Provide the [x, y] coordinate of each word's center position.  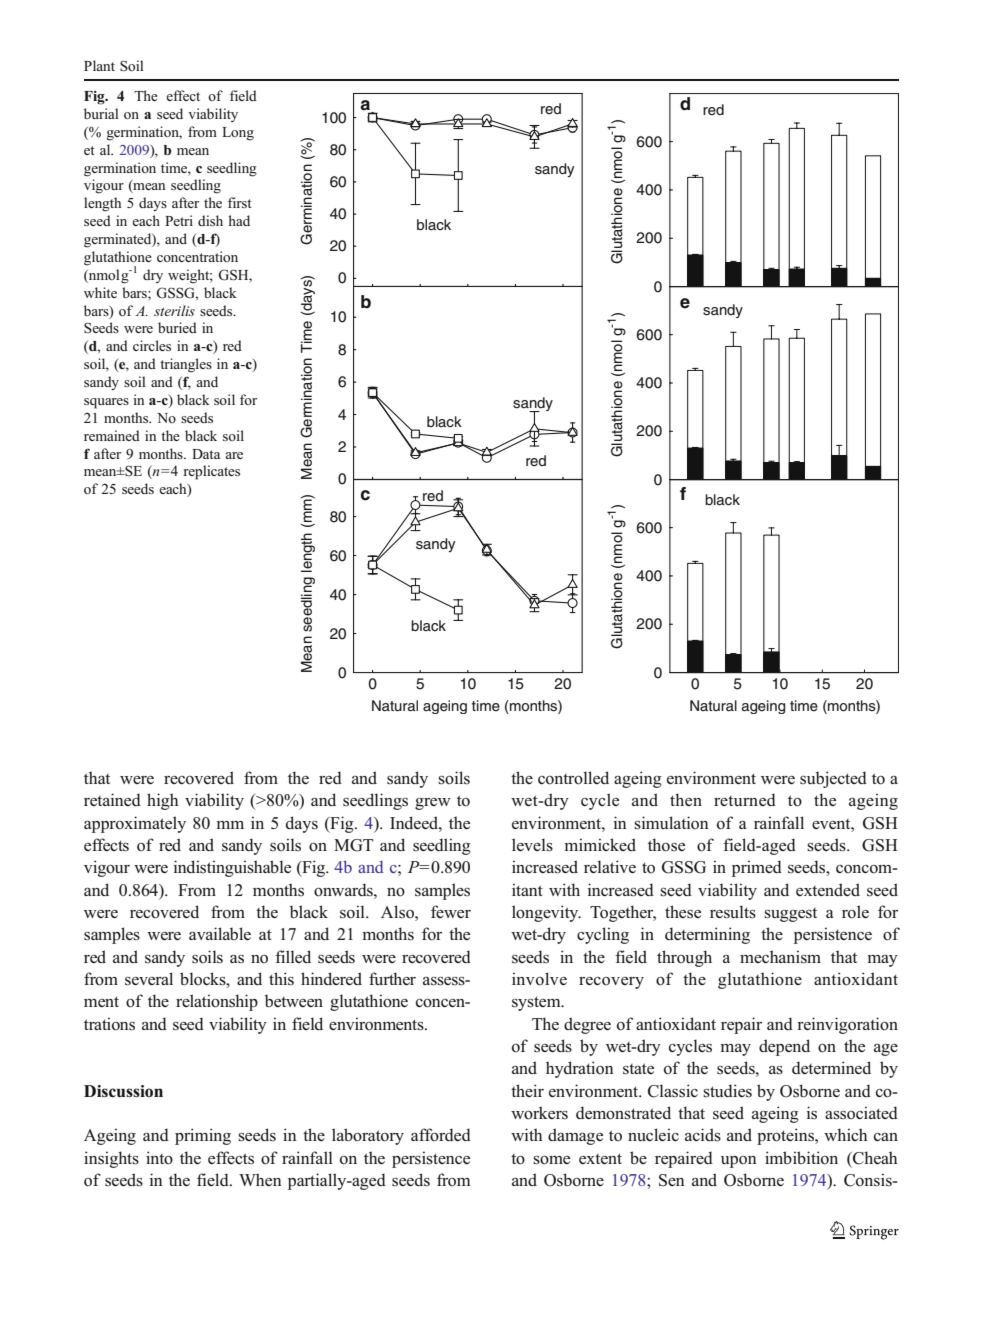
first [240, 202]
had [239, 220]
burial [101, 113]
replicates [212, 472]
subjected [833, 779]
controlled [573, 778]
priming [203, 1136]
